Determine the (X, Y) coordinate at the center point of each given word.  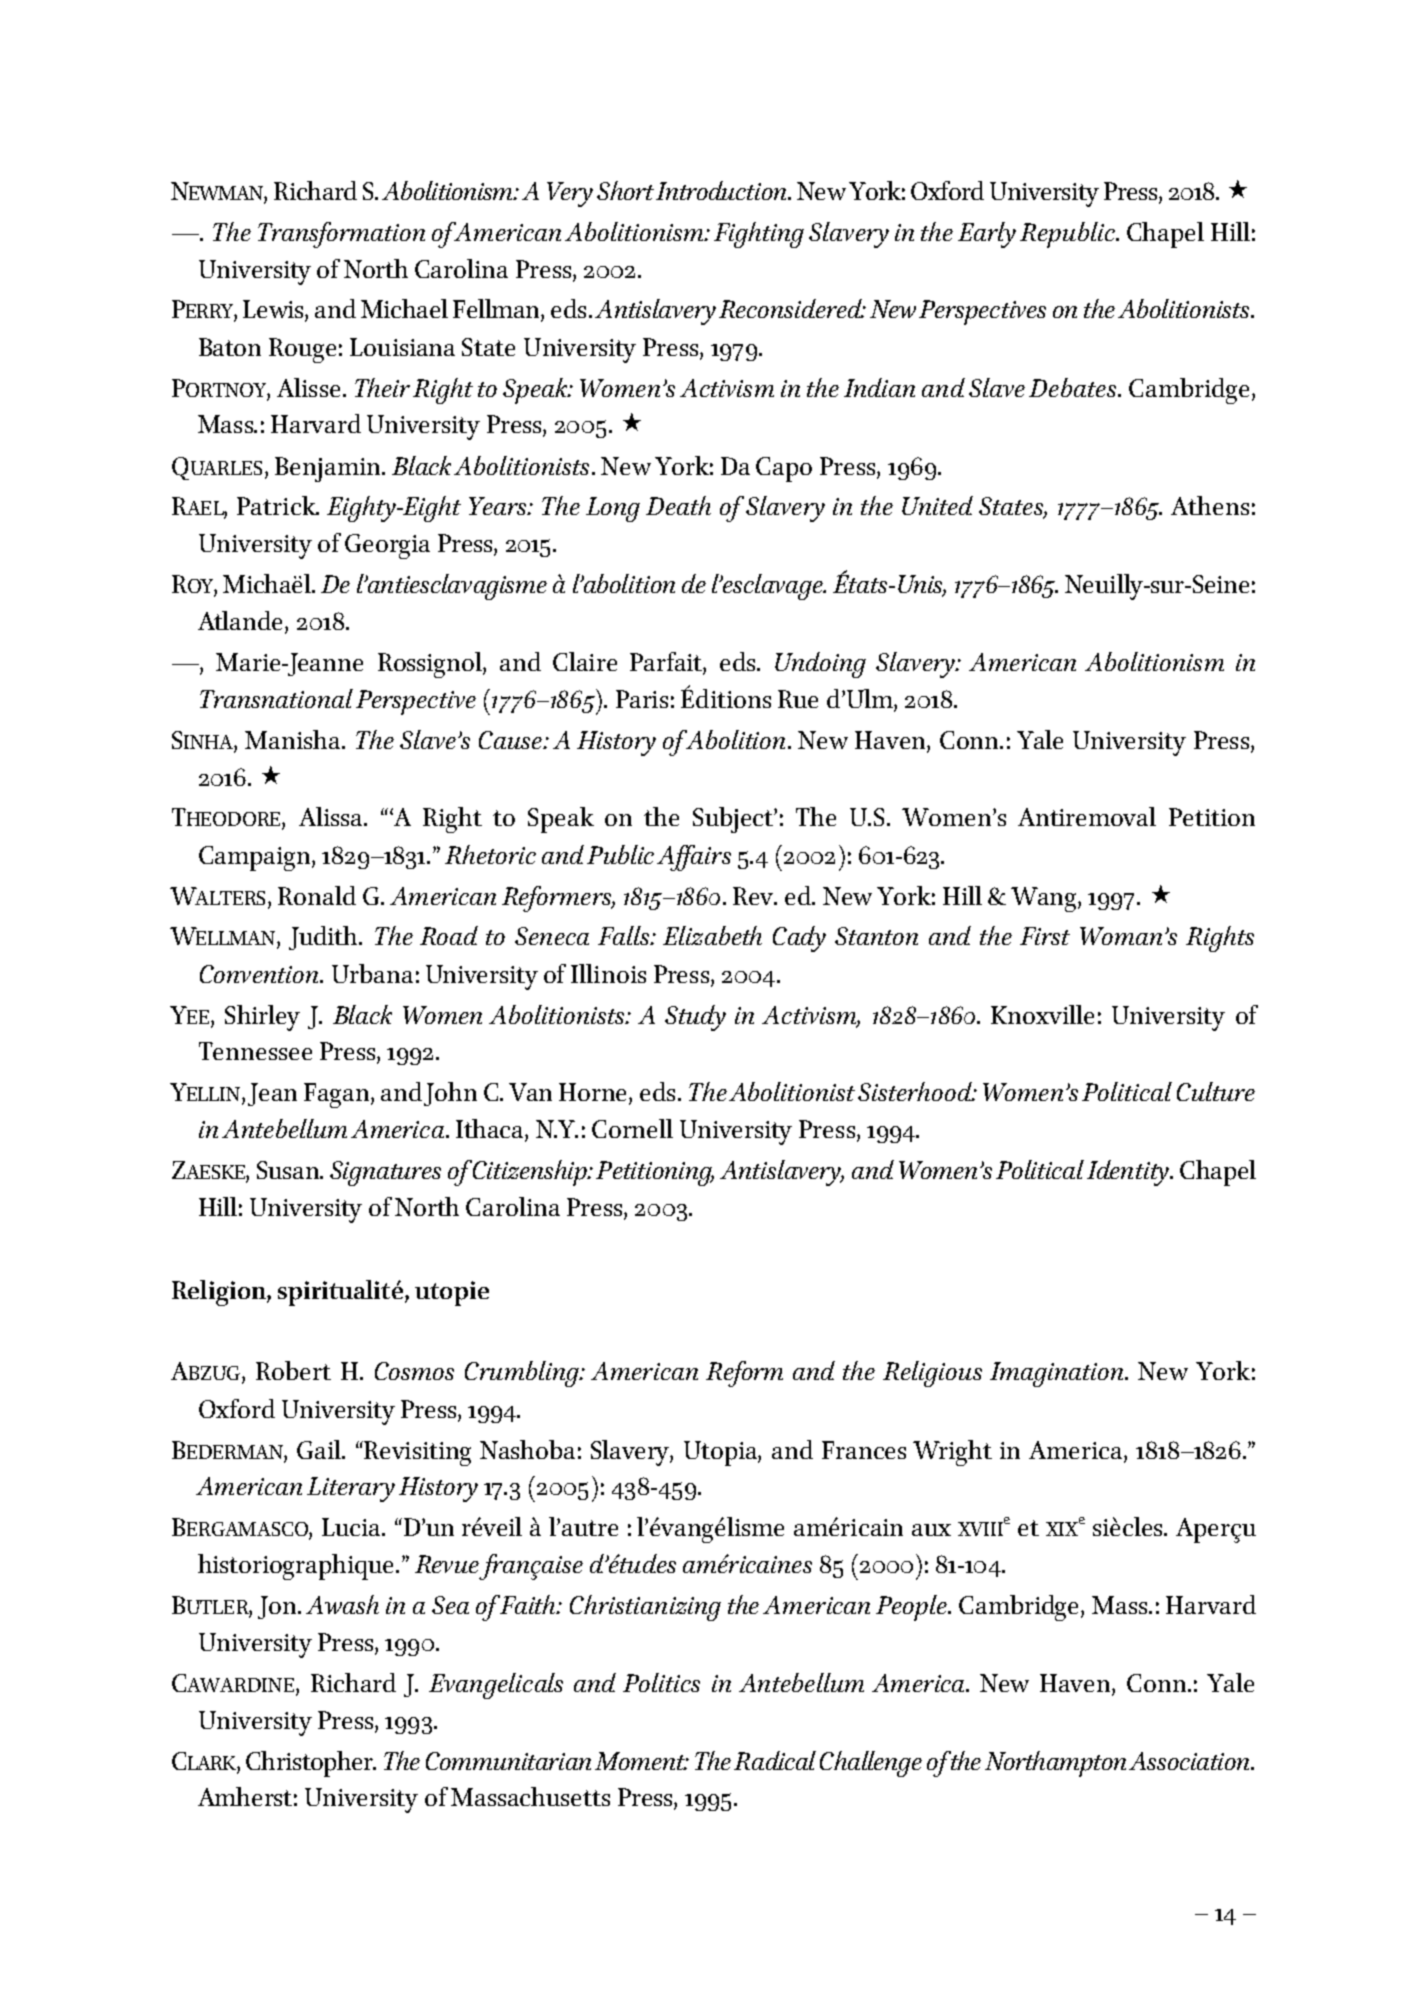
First (1045, 936)
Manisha (294, 739)
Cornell (632, 1128)
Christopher (310, 1764)
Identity (1129, 1173)
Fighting (759, 235)
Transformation (341, 235)
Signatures (385, 1173)
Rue (798, 699)
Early (987, 235)
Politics (661, 1682)
